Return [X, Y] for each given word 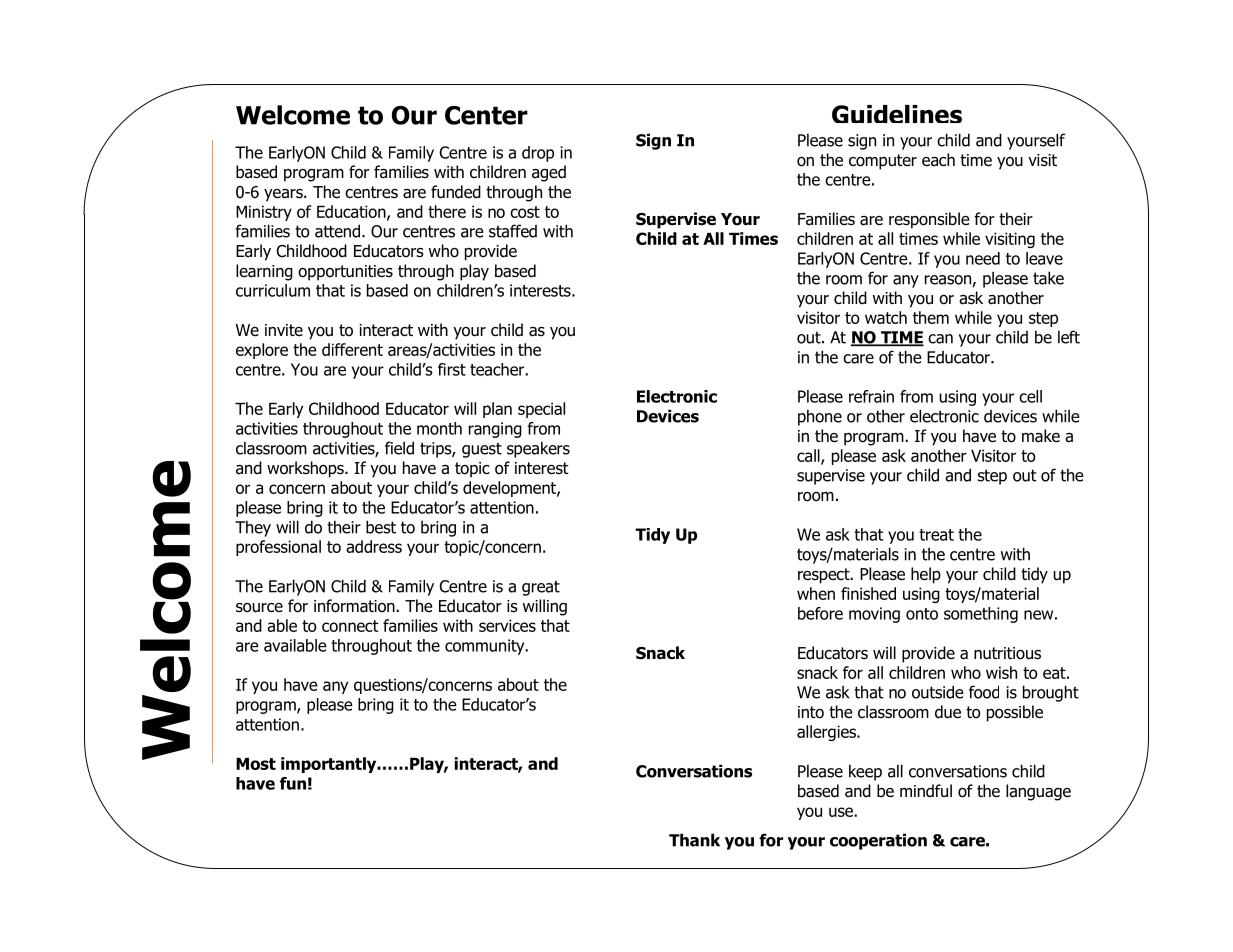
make [1041, 436]
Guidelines [897, 114]
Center [486, 115]
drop [538, 154]
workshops [306, 469]
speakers [538, 449]
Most [256, 764]
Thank [694, 840]
